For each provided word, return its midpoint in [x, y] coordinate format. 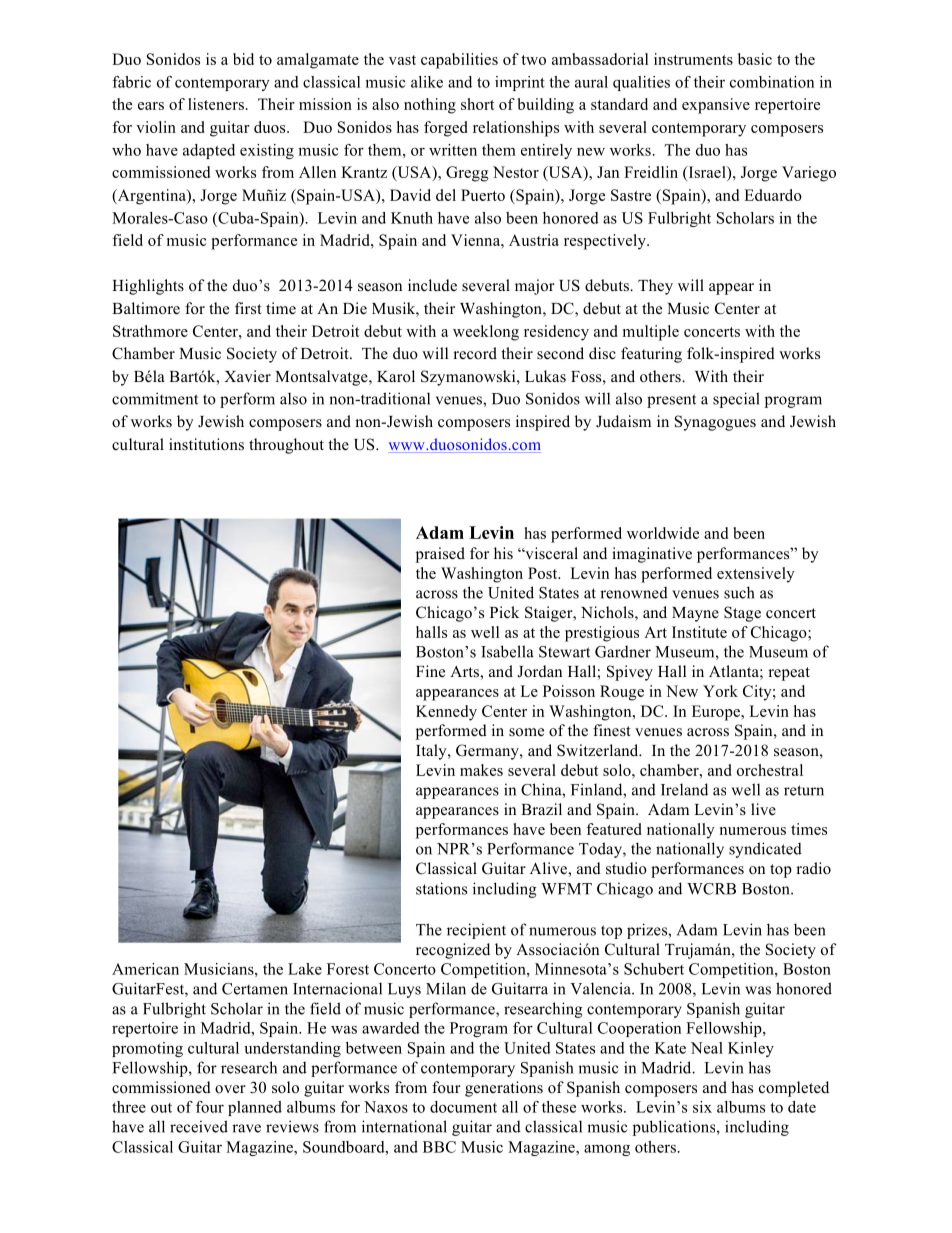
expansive [716, 106]
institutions [206, 444]
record [475, 353]
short [477, 104]
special [736, 400]
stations [441, 888]
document [463, 1107]
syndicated [765, 850]
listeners [216, 104]
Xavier [247, 376]
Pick [504, 612]
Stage [742, 614]
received [199, 1126]
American [145, 969]
